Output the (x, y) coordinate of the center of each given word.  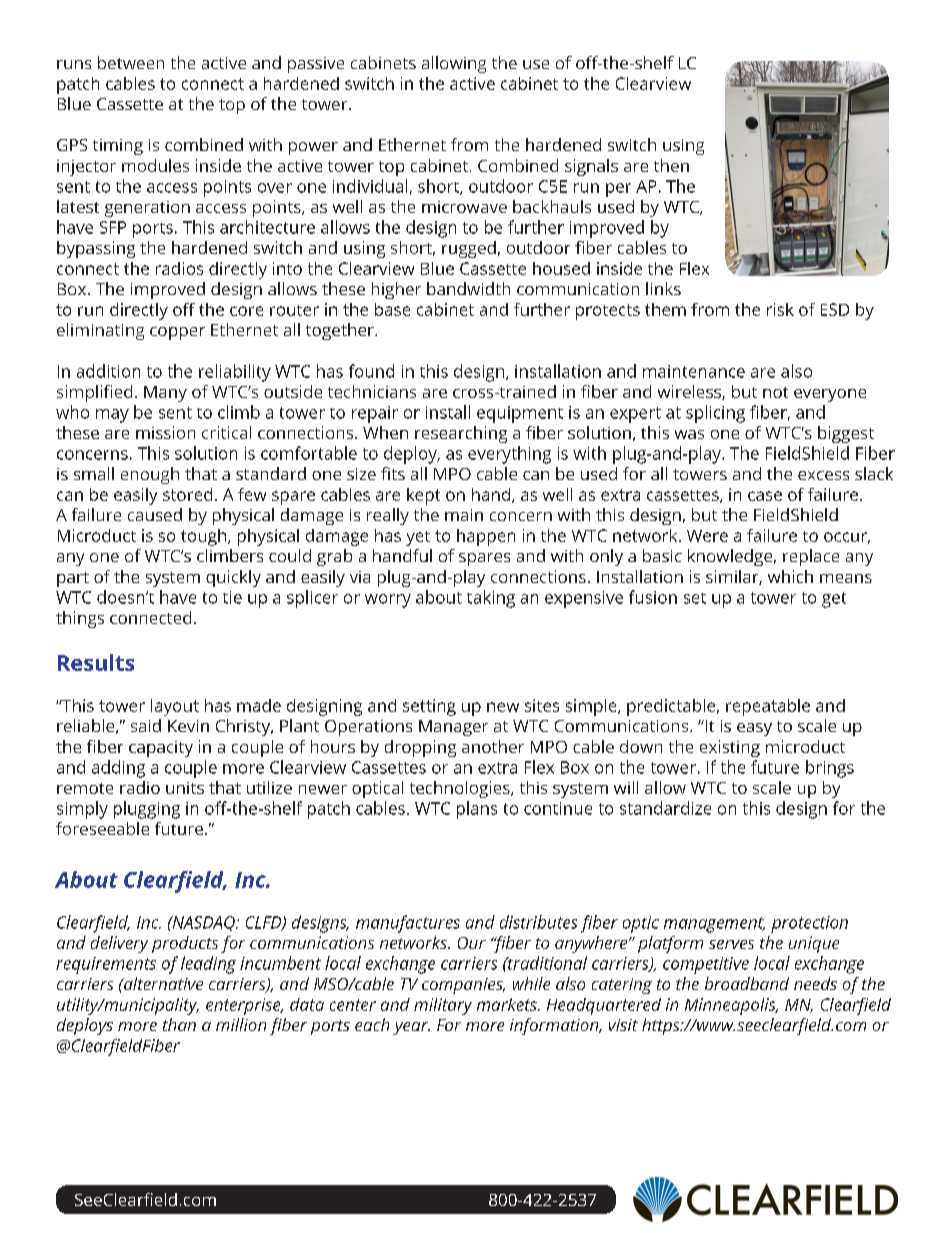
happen (486, 537)
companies (463, 986)
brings (830, 769)
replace (811, 557)
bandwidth (468, 288)
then (671, 165)
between (131, 62)
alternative (162, 983)
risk (780, 309)
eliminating (100, 331)
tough (205, 537)
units (185, 788)
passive (316, 65)
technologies (461, 789)
